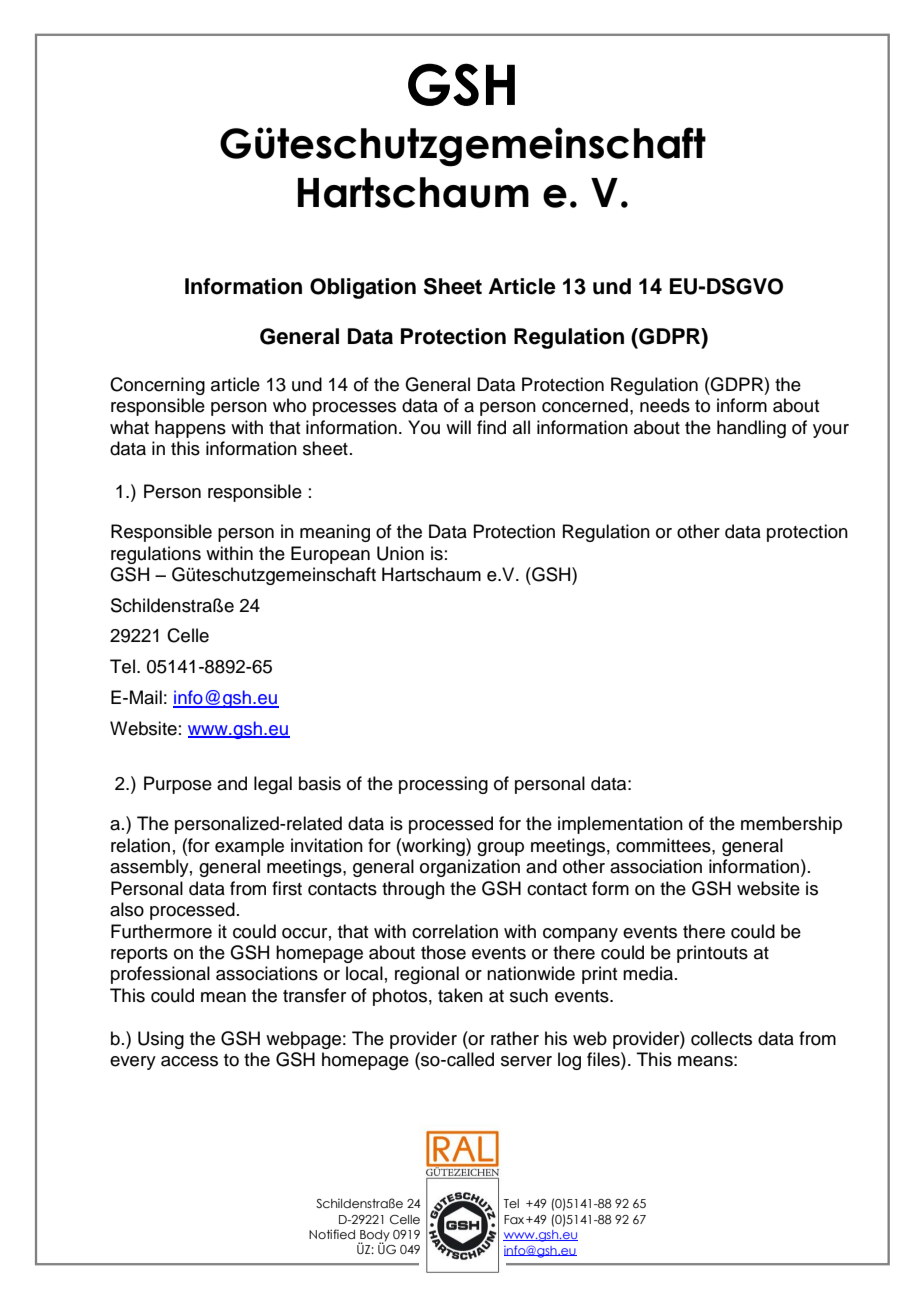 The image size is (924, 1308). Describe the element at coordinates (157, 386) in the document. I see `Concerning` at that location.
